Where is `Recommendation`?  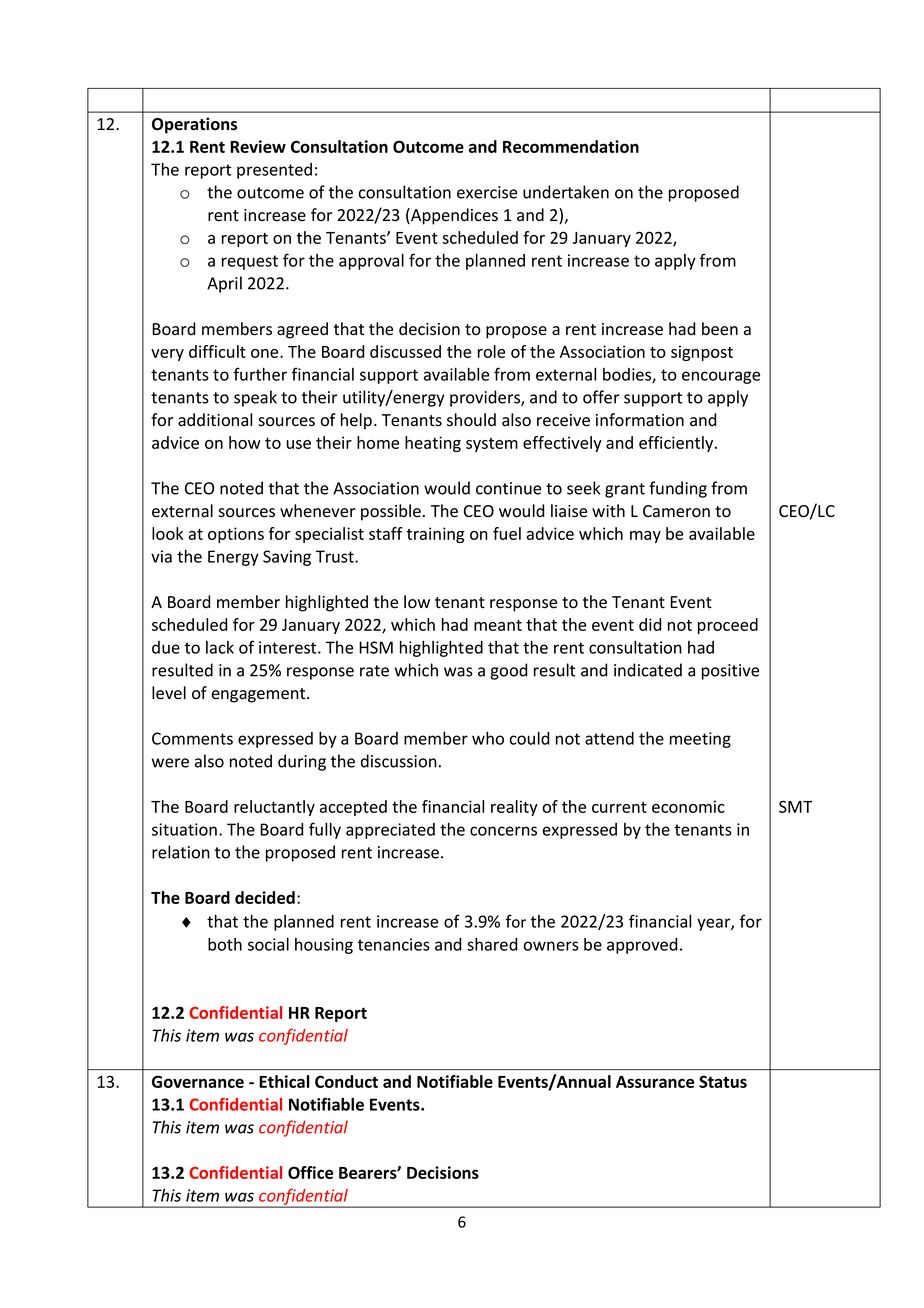 Recommendation is located at coordinates (571, 146).
